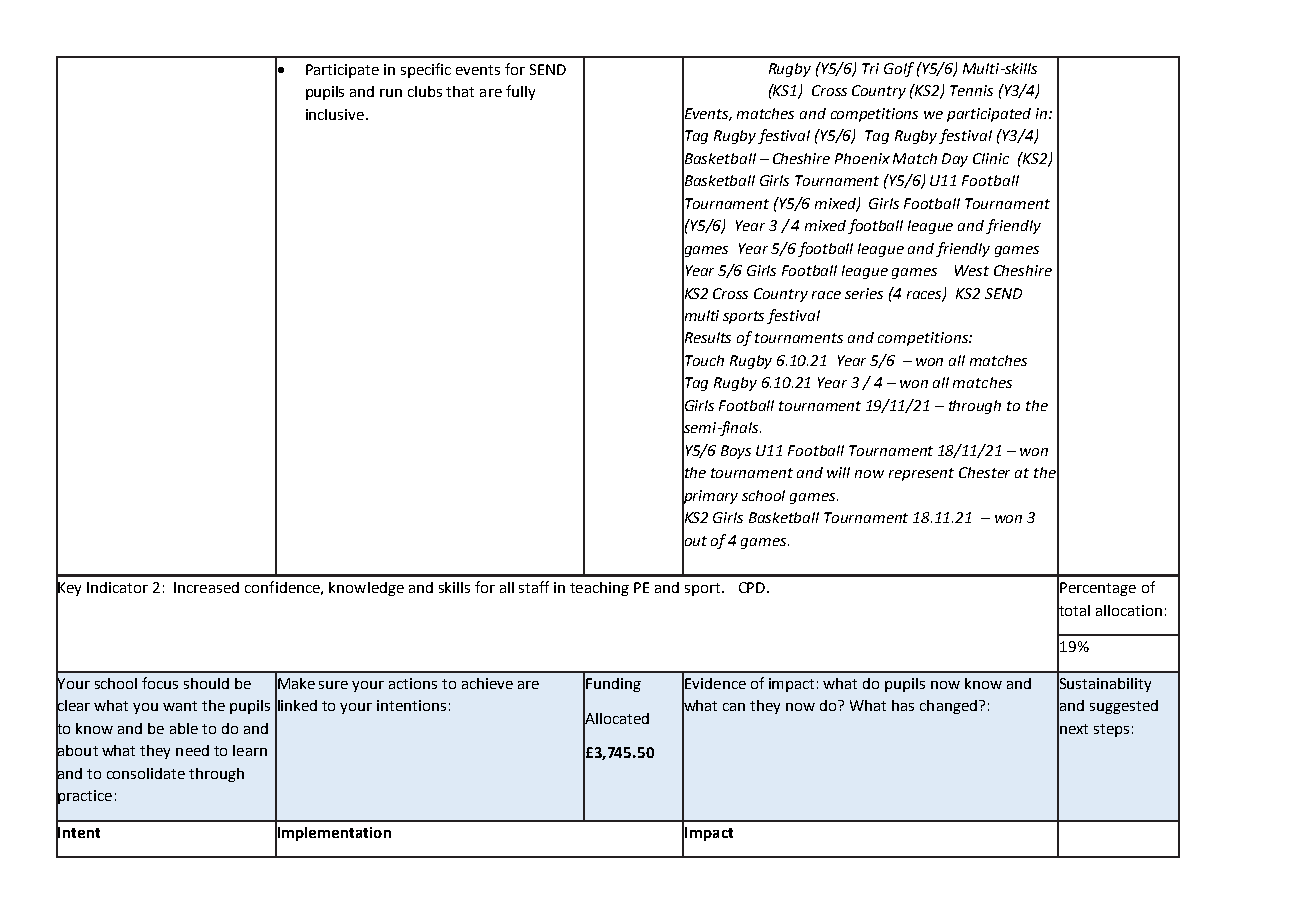 The image size is (1307, 924). I want to click on Tennis, so click(971, 90).
